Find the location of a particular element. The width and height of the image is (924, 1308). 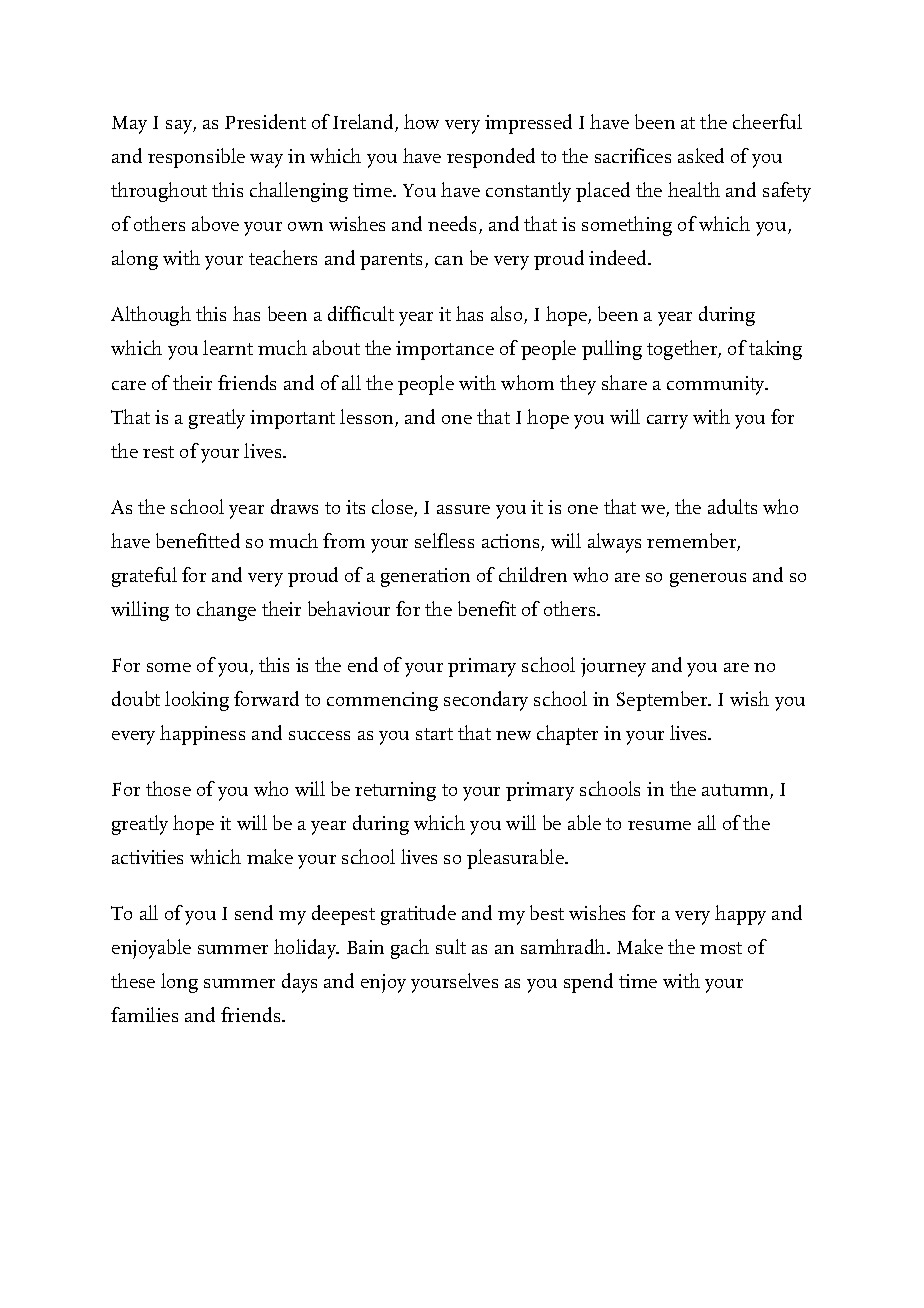

asked is located at coordinates (701, 155).
